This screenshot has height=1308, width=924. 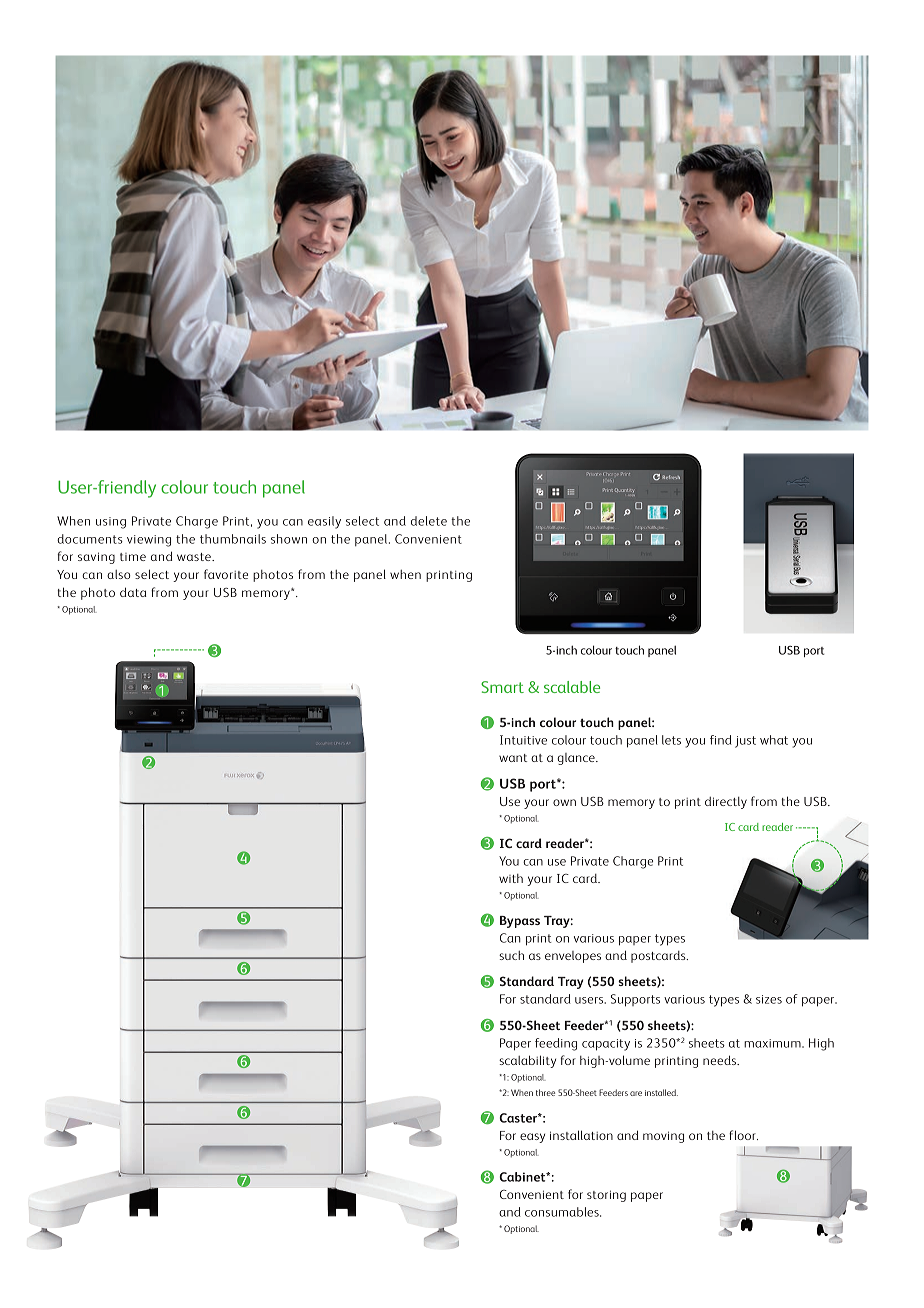 I want to click on directly, so click(x=726, y=803).
